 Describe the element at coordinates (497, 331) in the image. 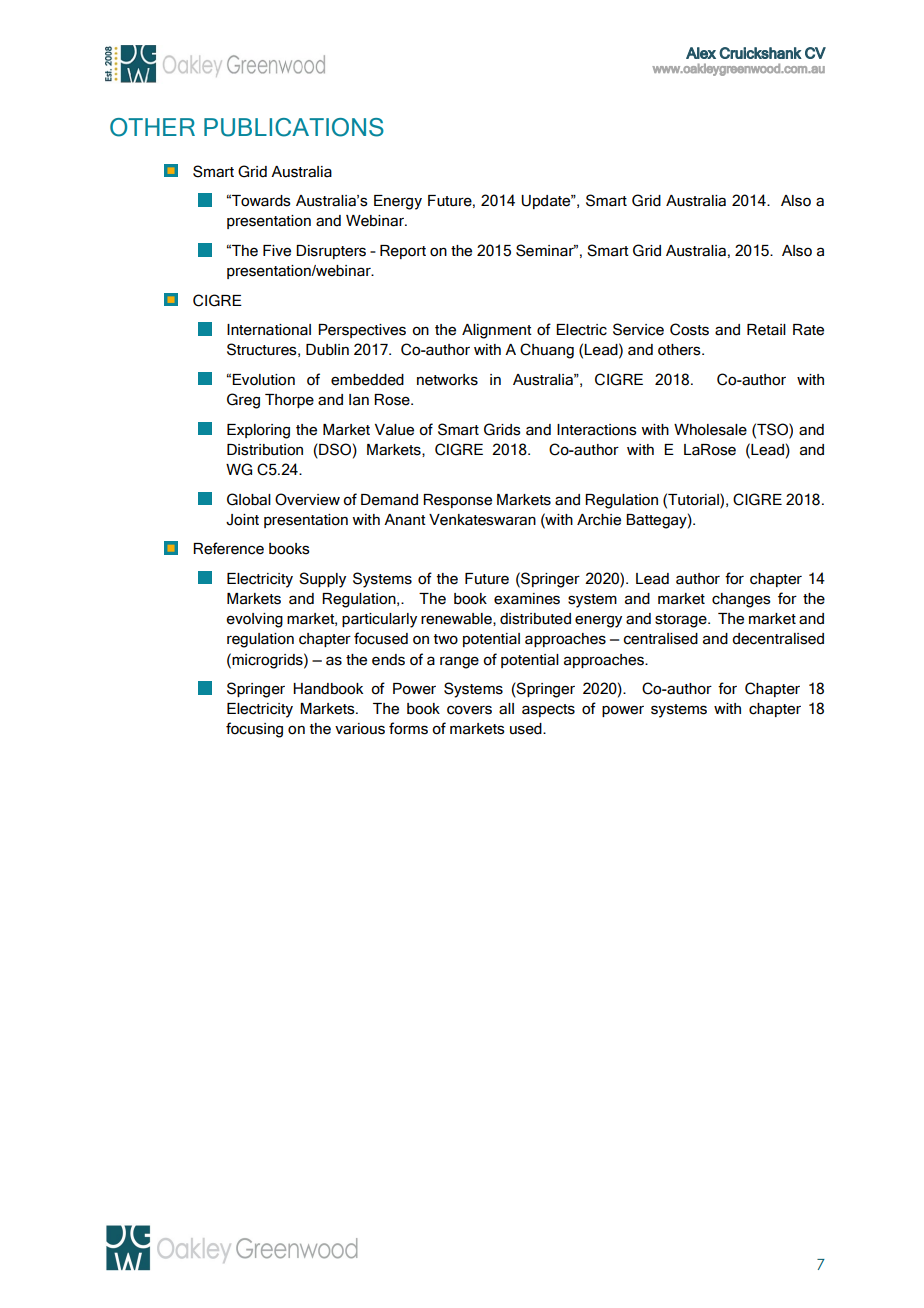

I see `Alignment` at that location.
